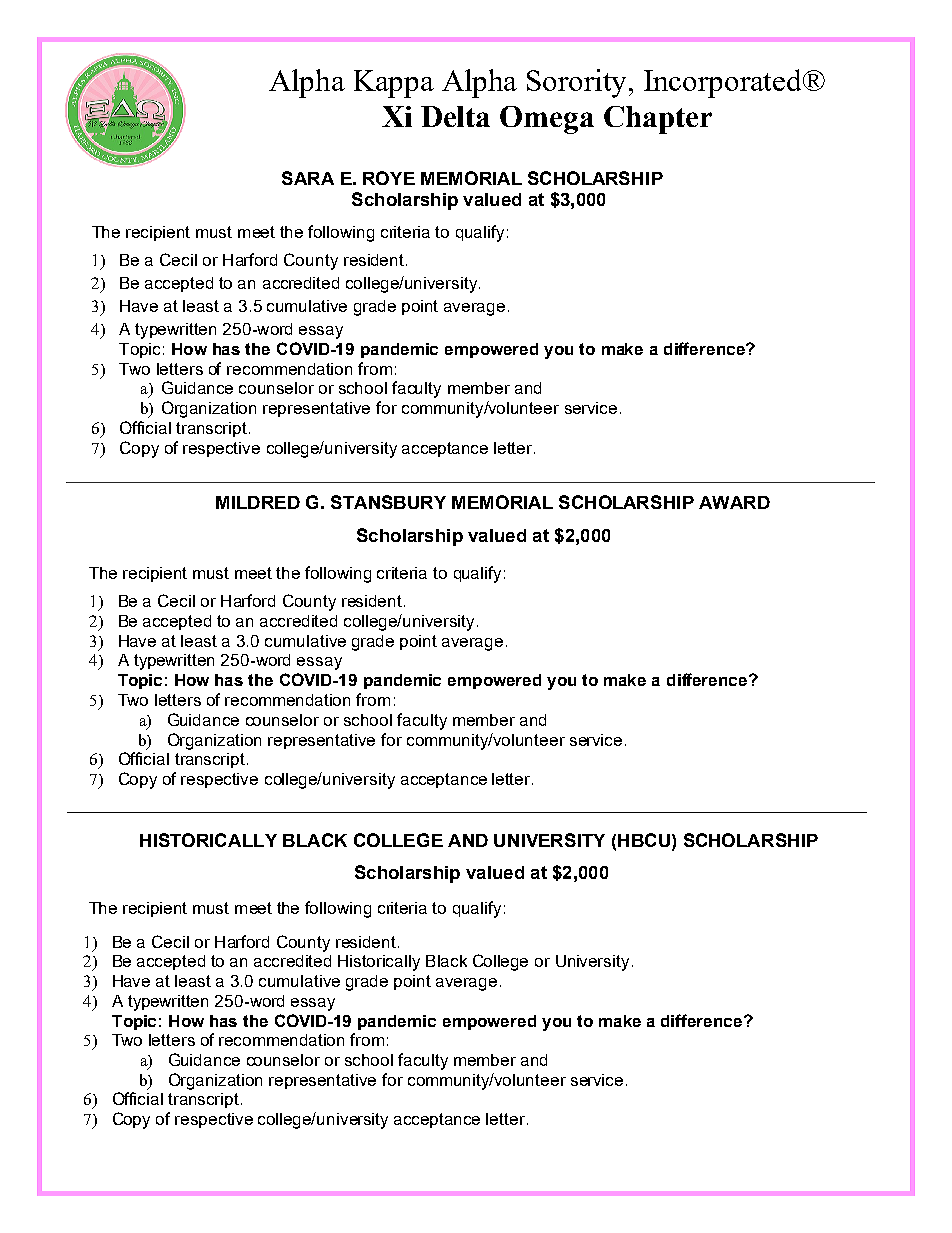 The width and height of the screenshot is (952, 1233). Describe the element at coordinates (547, 120) in the screenshot. I see `Omega` at that location.
